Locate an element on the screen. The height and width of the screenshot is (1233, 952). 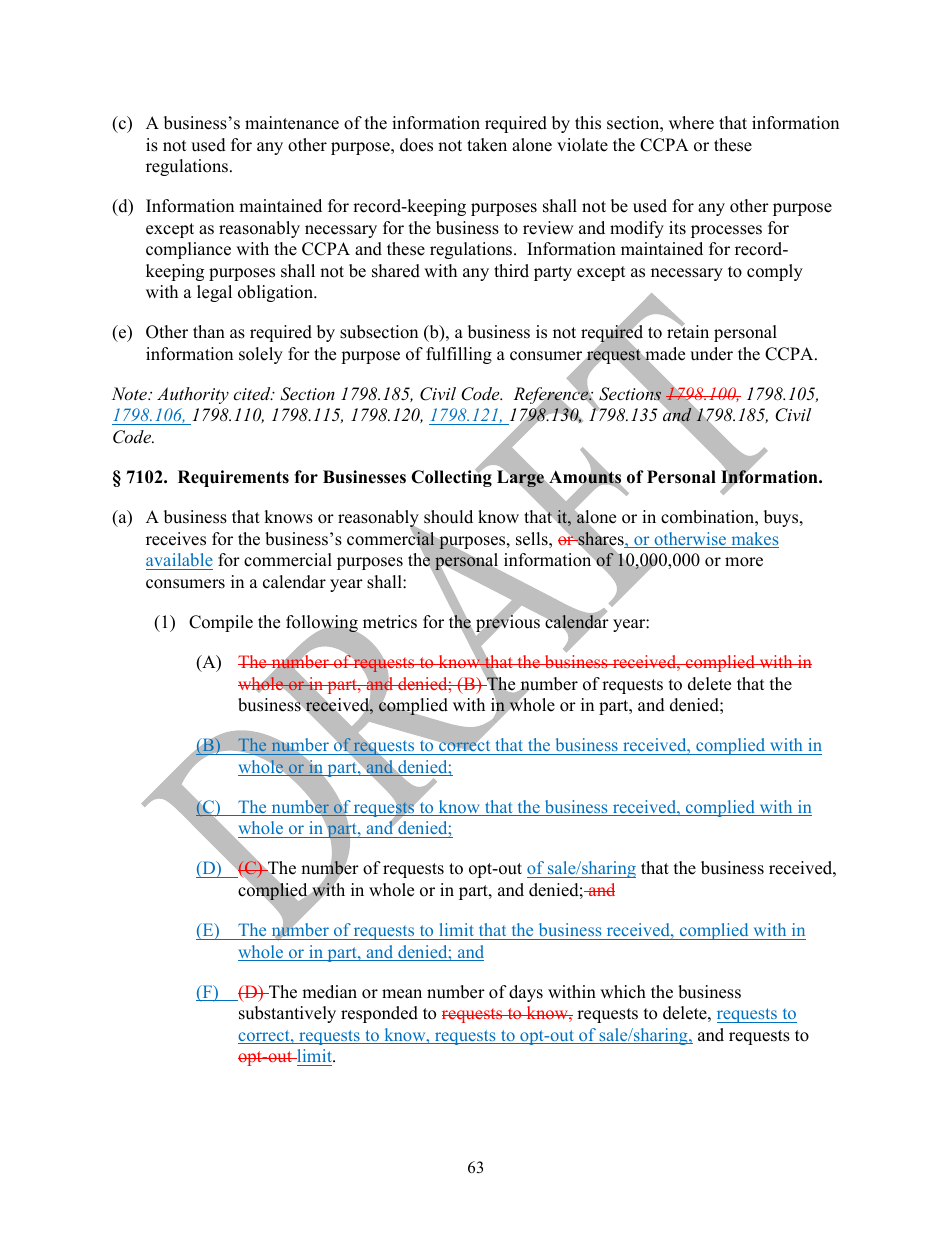
substantively is located at coordinates (287, 1014).
